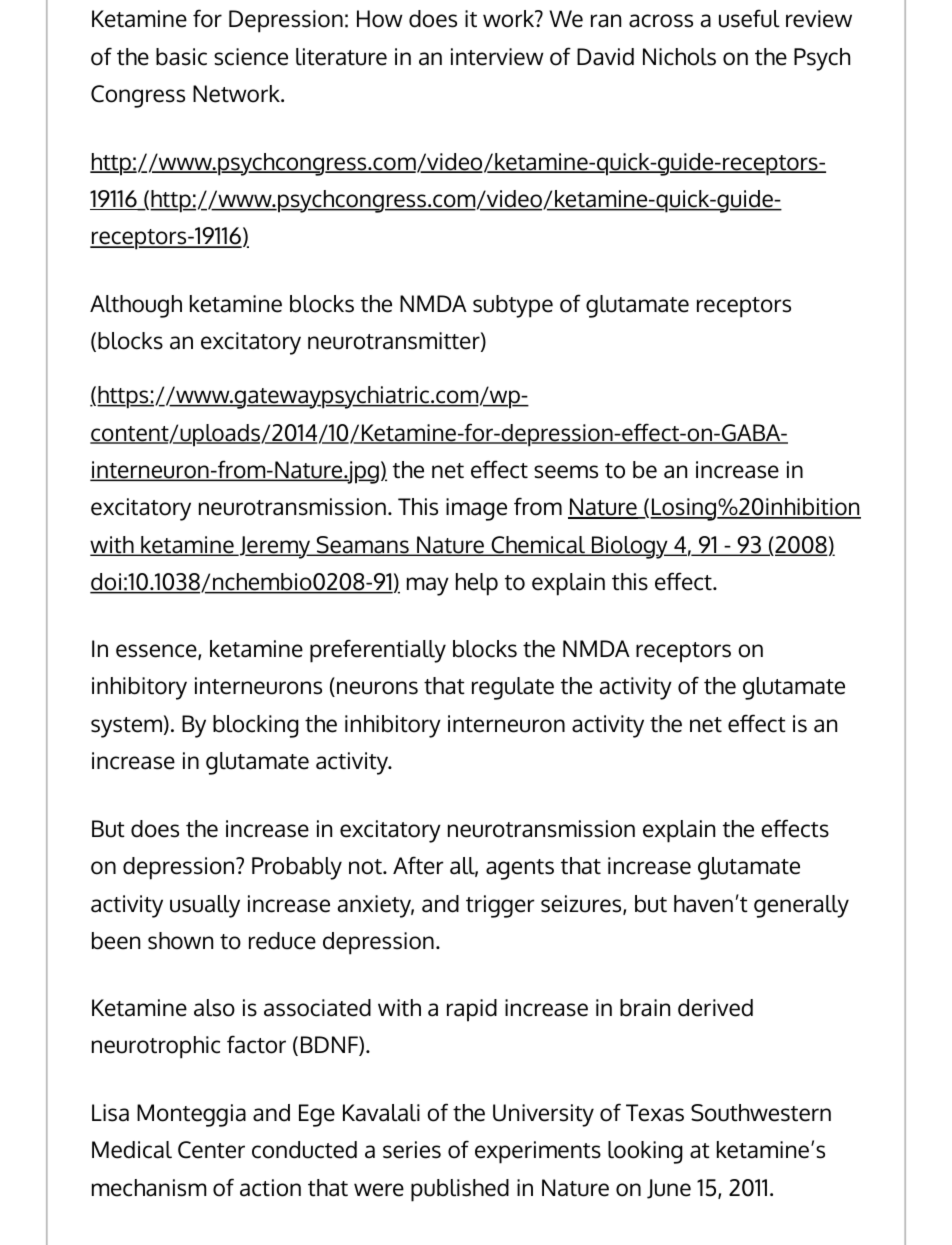 The image size is (952, 1245). Describe the element at coordinates (497, 57) in the document. I see `interview` at that location.
